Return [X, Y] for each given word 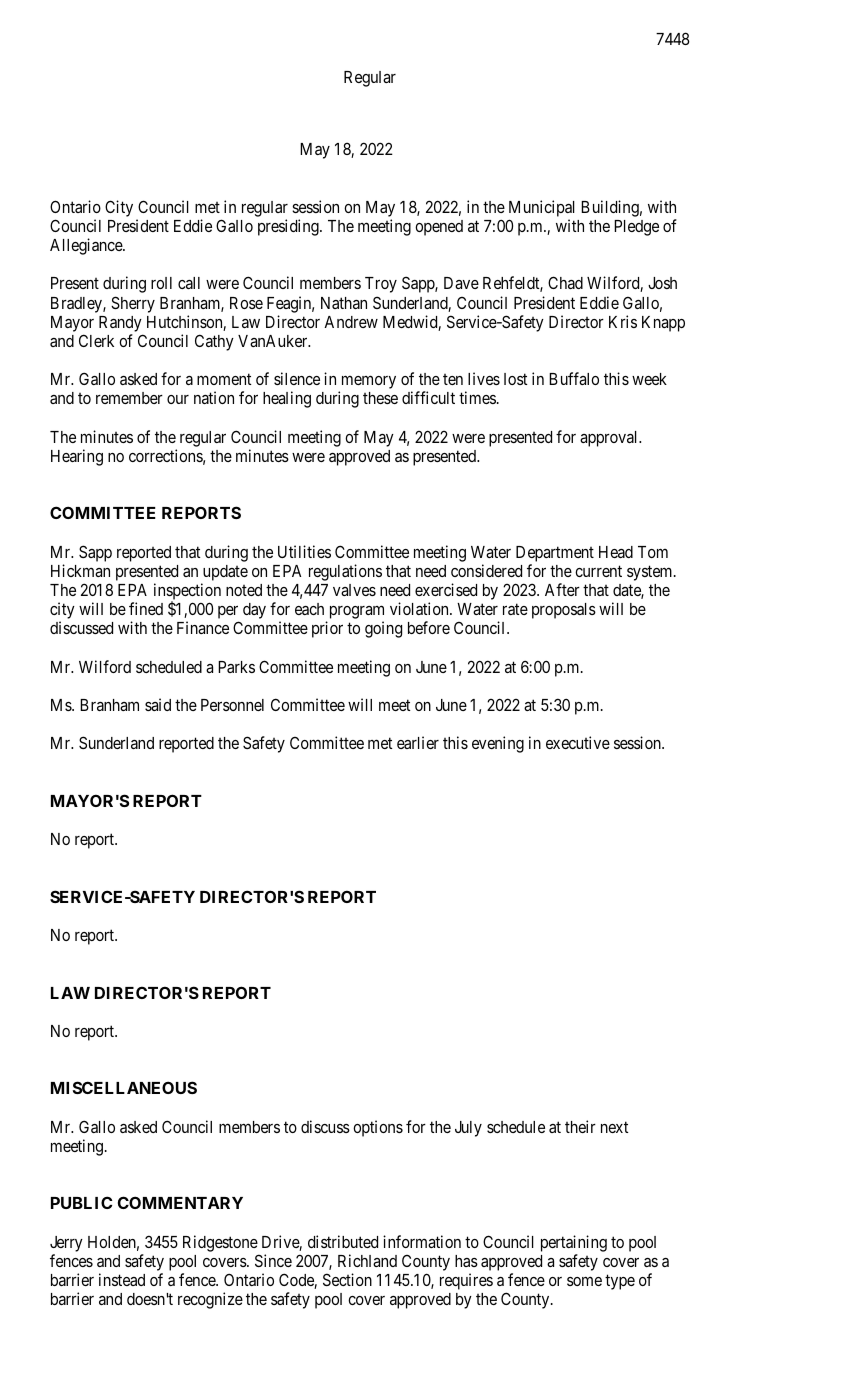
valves [354, 590]
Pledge [636, 228]
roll [161, 283]
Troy [381, 285]
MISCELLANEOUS [124, 1087]
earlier [418, 742]
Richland [367, 1260]
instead [122, 1279]
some [584, 1281]
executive [578, 742]
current [598, 571]
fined [146, 608]
